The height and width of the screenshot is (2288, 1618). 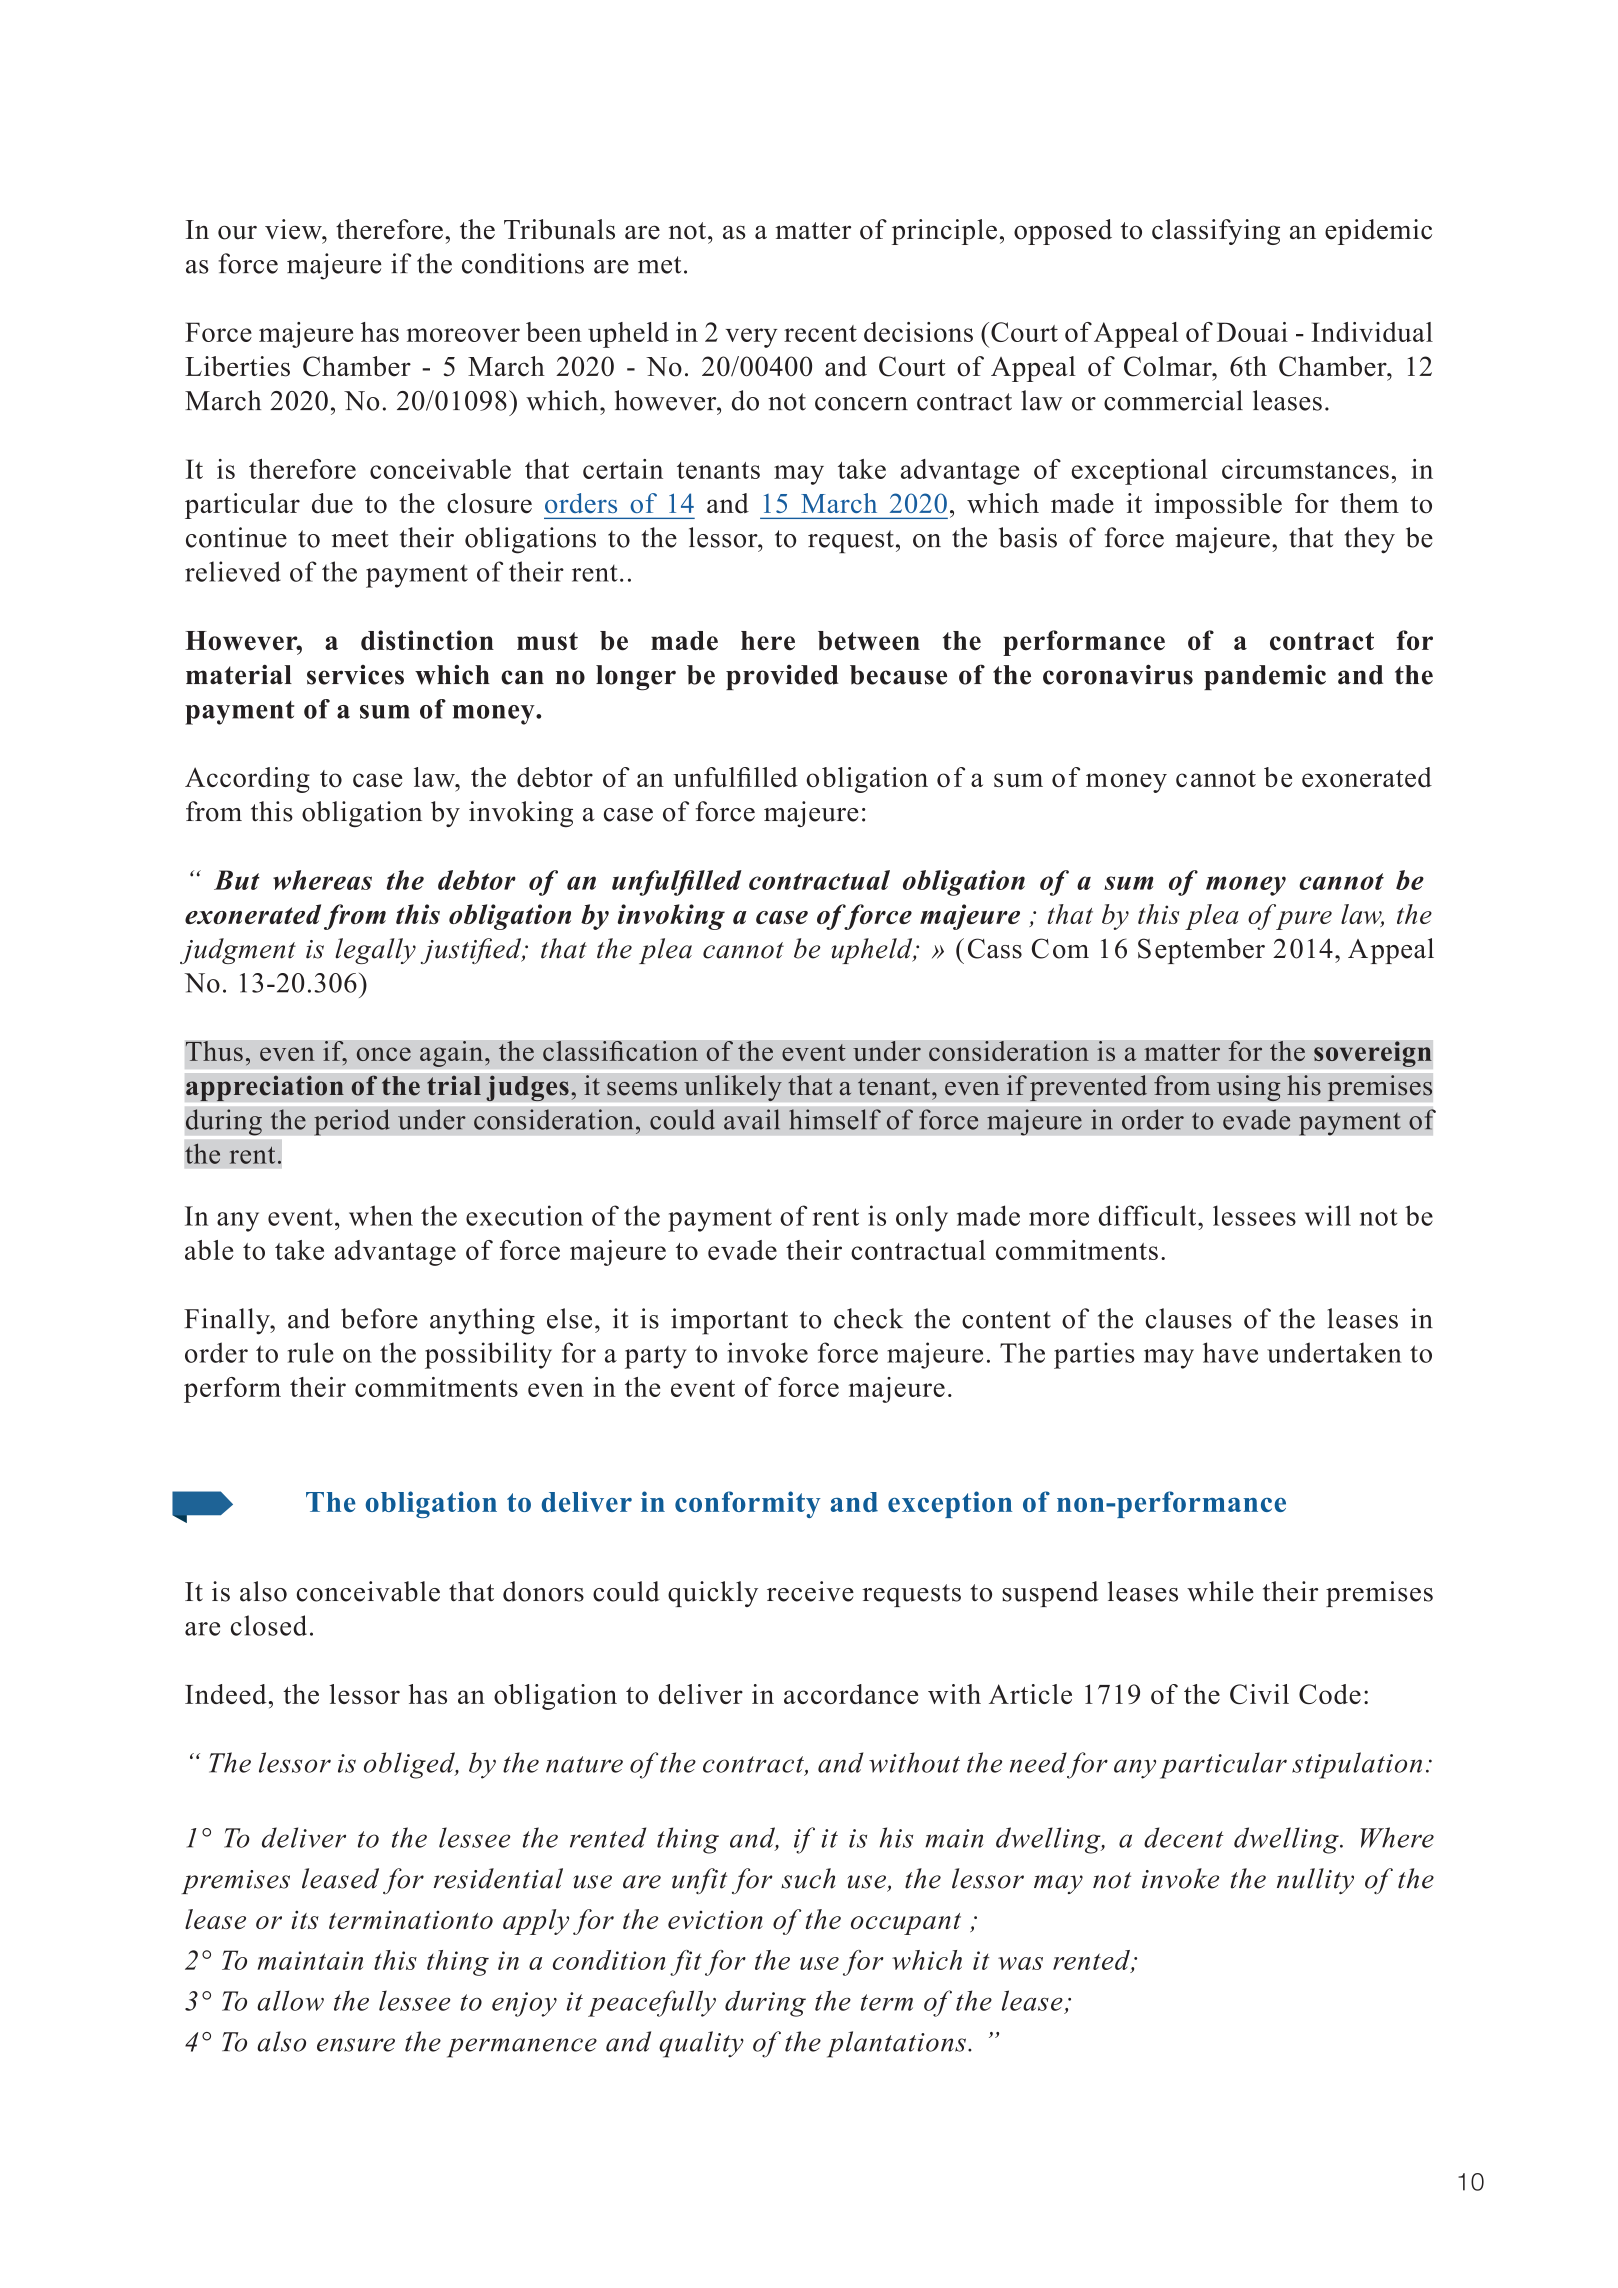 What do you see at coordinates (835, 1119) in the screenshot?
I see `himself` at bounding box center [835, 1119].
